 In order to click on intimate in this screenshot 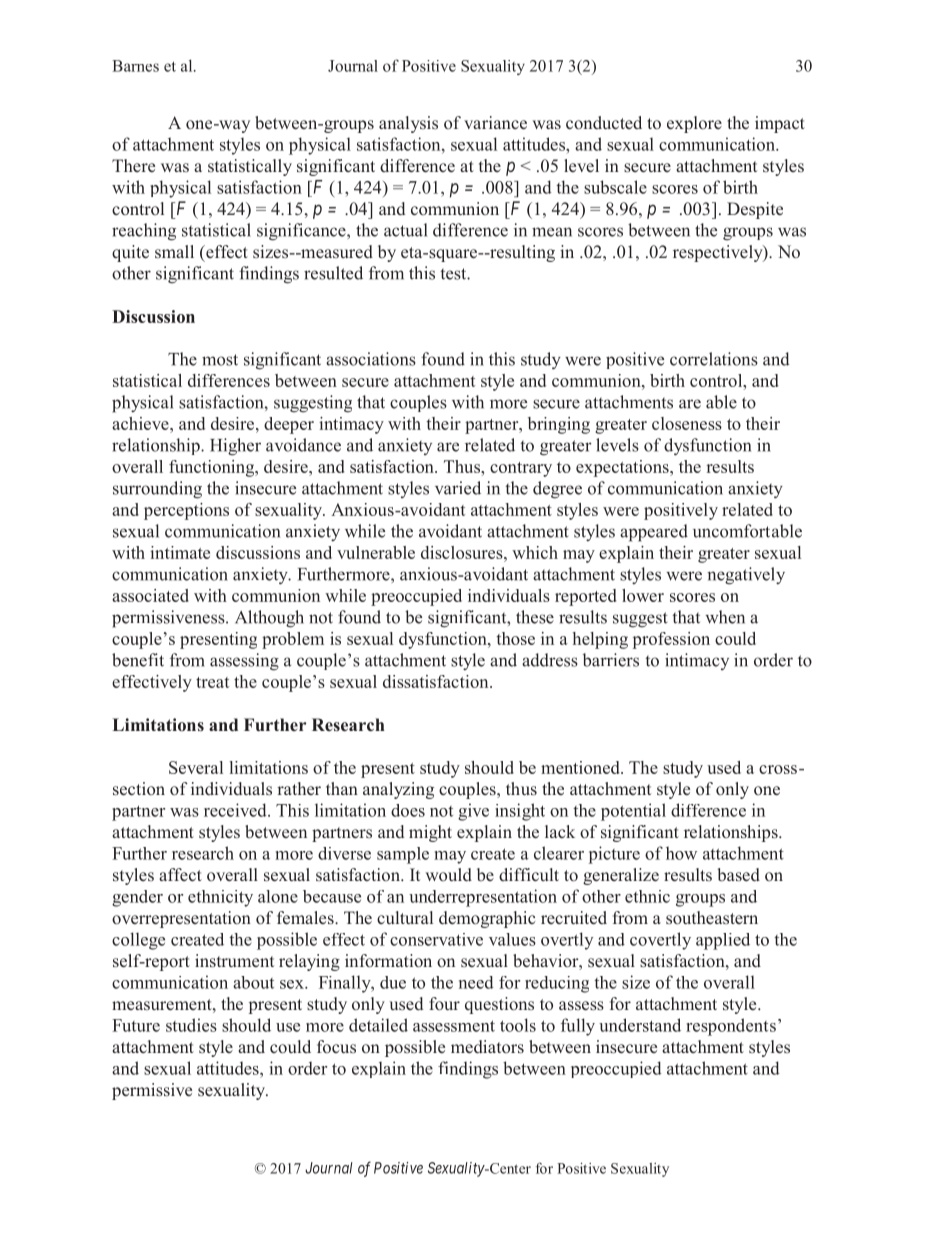, I will do `click(180, 552)`.
